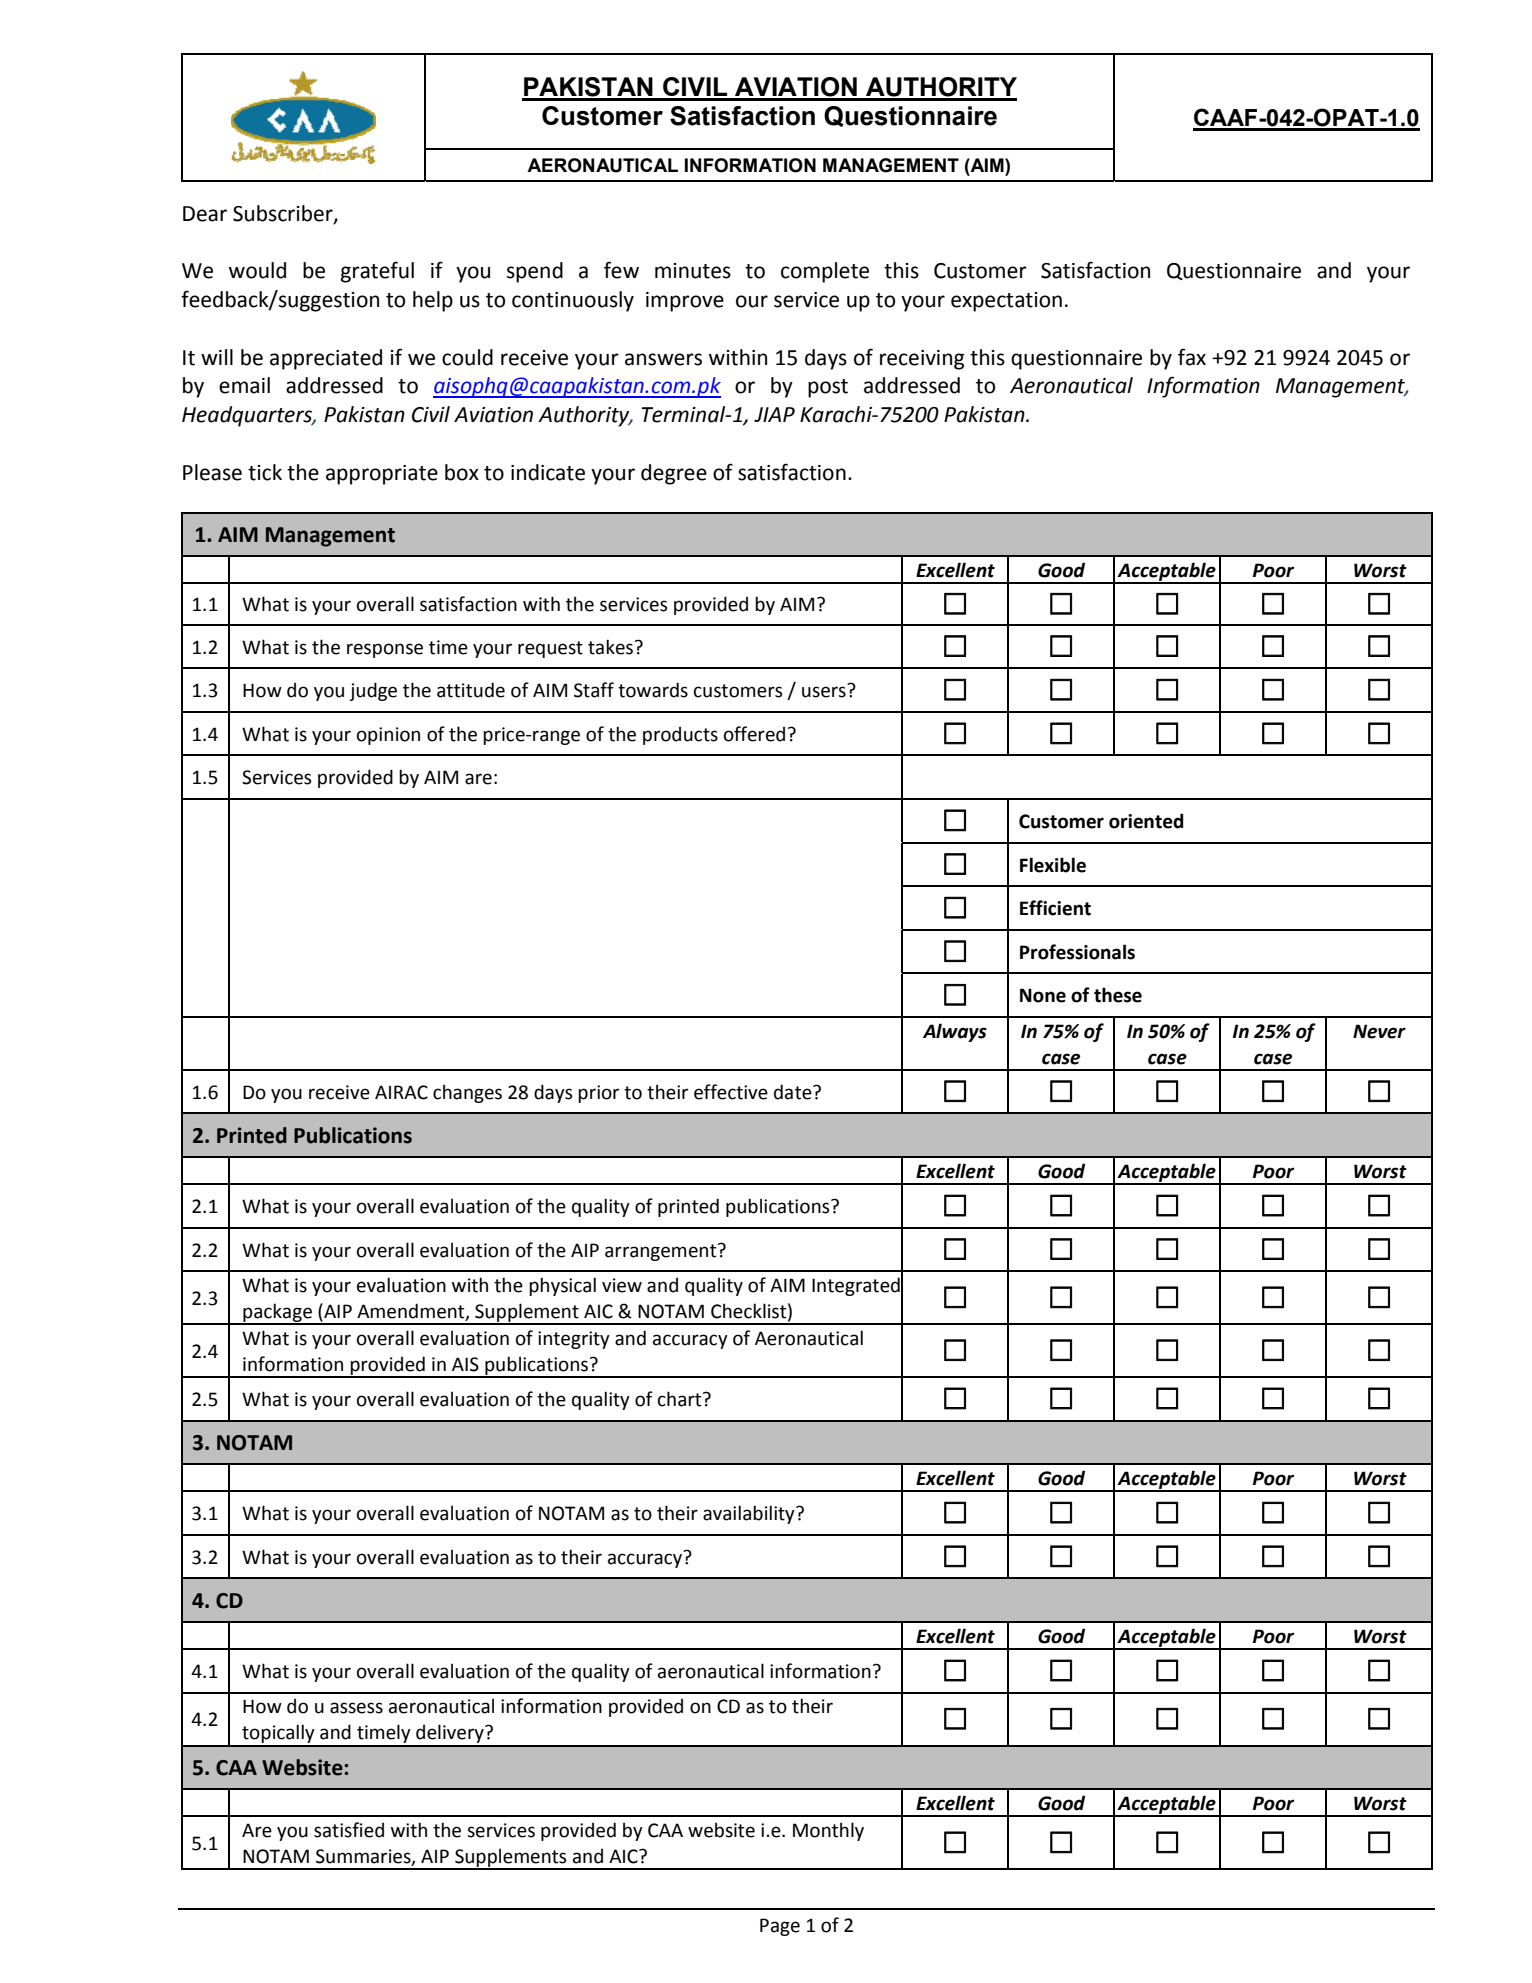  Describe the element at coordinates (377, 272) in the screenshot. I see `grateful` at that location.
